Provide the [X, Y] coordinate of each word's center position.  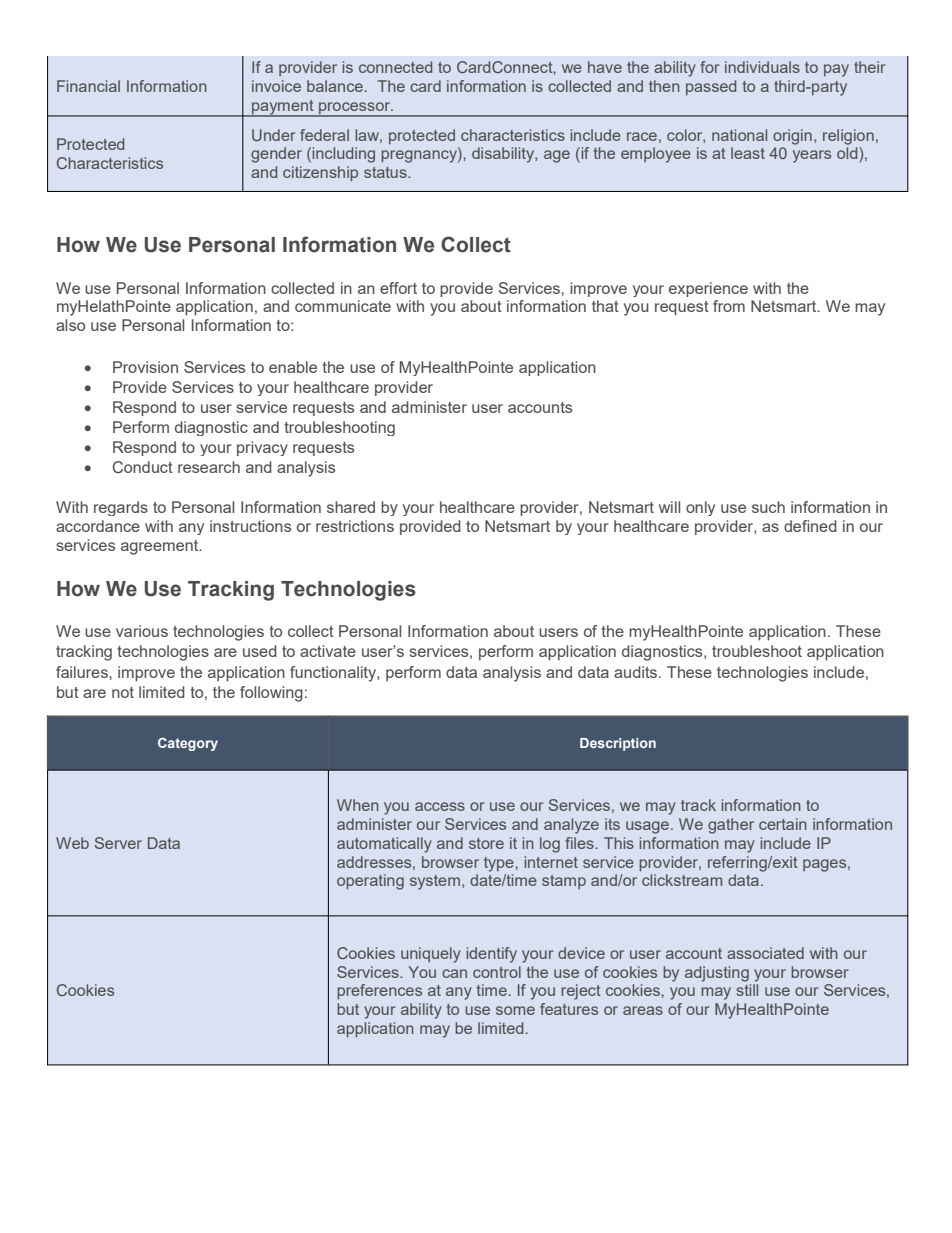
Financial [88, 86]
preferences [379, 991]
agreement [161, 547]
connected [395, 67]
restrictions [355, 526]
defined [810, 526]
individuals [762, 67]
